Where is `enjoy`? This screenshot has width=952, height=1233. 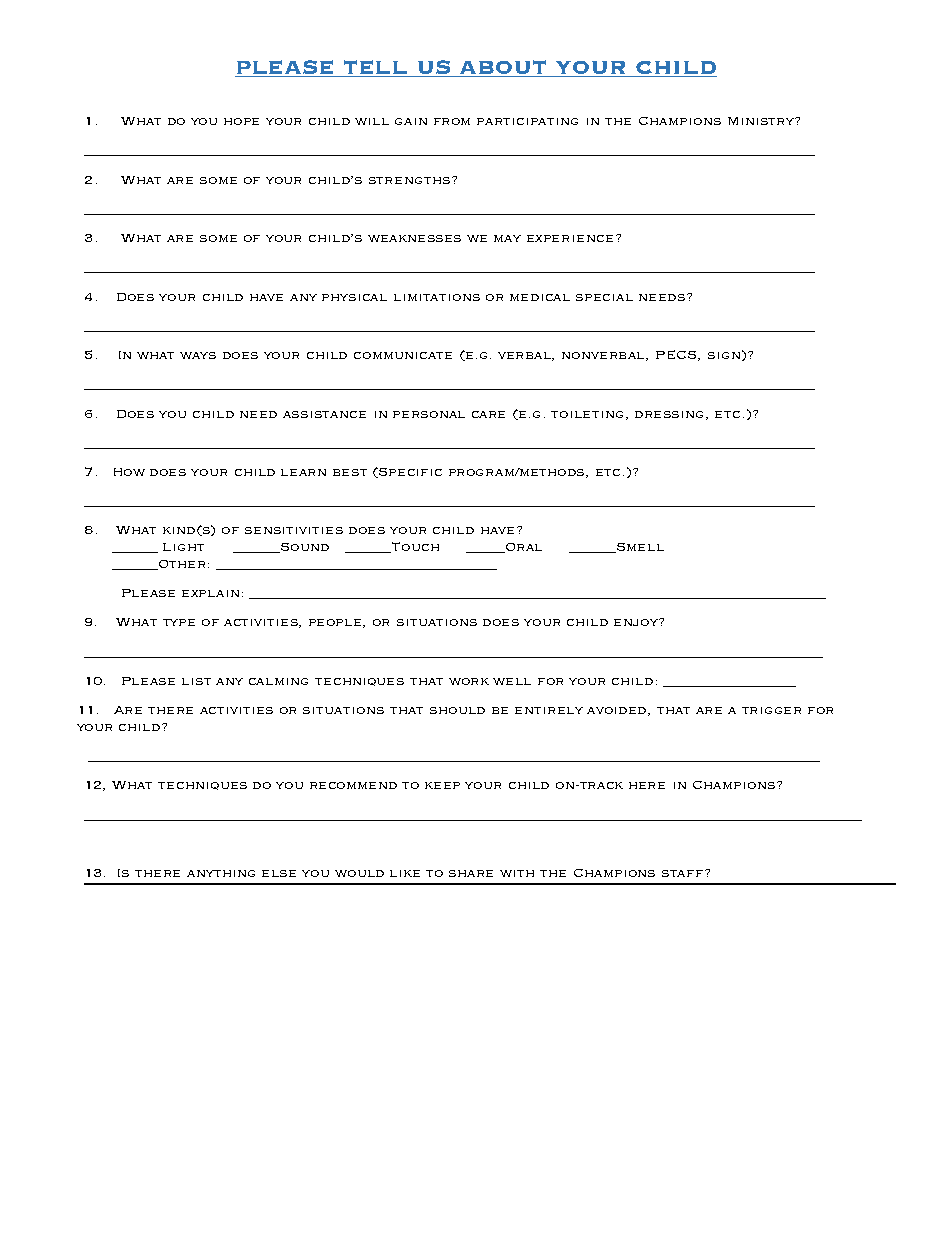
enjoy is located at coordinates (637, 622).
